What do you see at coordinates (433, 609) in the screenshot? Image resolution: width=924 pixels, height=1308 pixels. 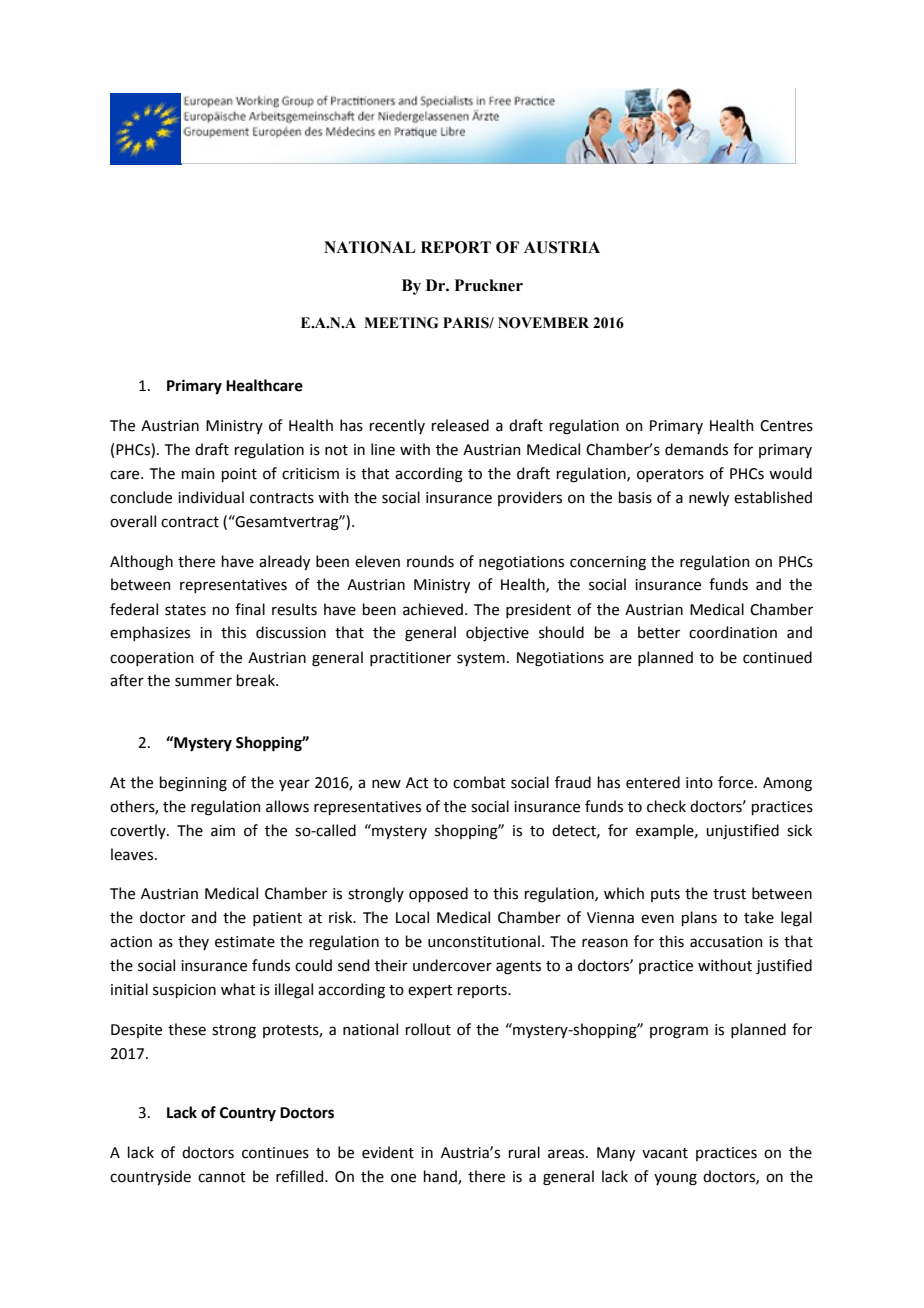 I see `achieved` at bounding box center [433, 609].
